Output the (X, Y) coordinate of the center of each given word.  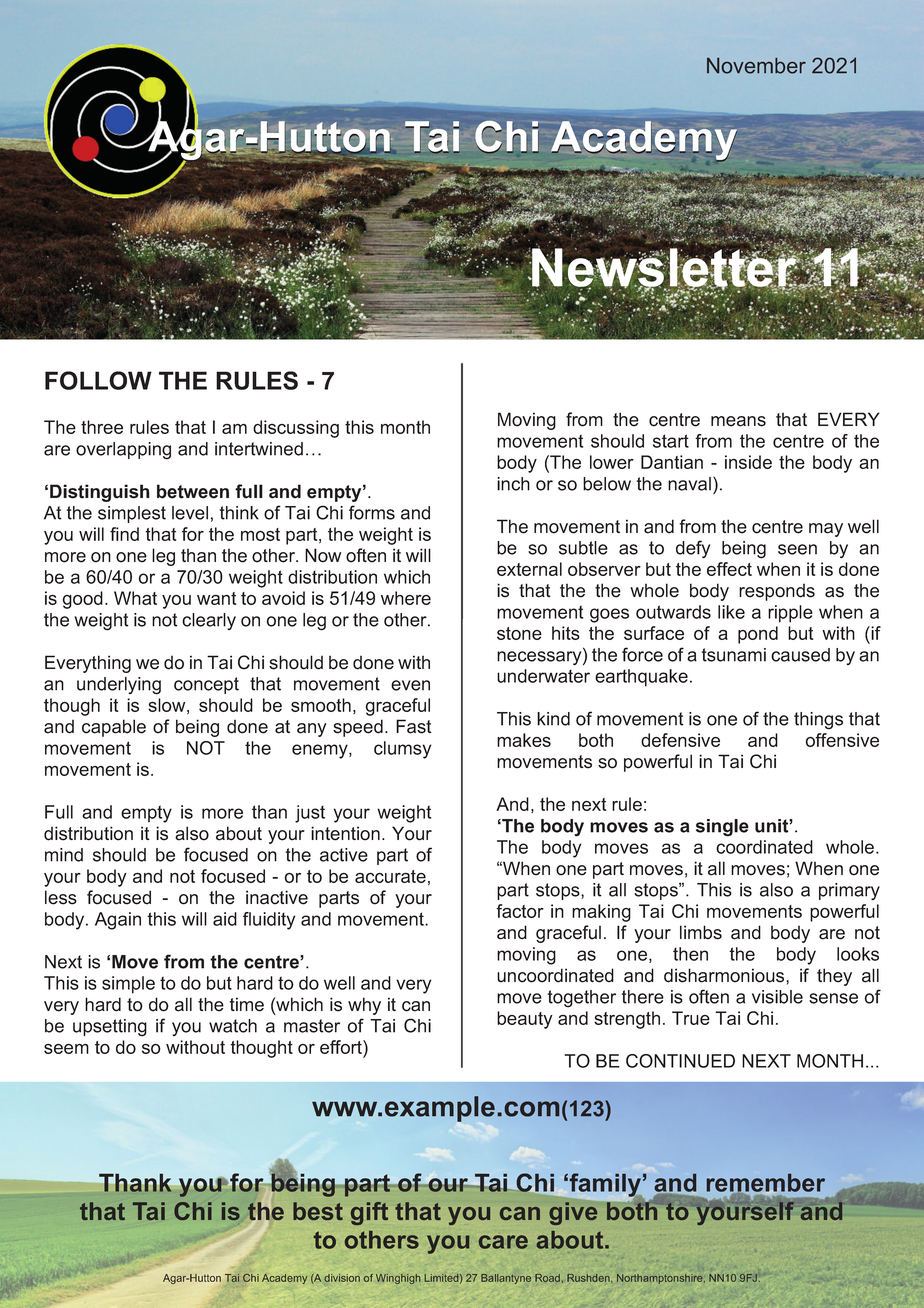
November (756, 66)
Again (118, 921)
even (410, 685)
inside (748, 462)
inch (513, 484)
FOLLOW (98, 380)
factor (520, 911)
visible (777, 997)
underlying (119, 686)
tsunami (734, 655)
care (503, 1242)
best (318, 1211)
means (738, 421)
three (102, 427)
